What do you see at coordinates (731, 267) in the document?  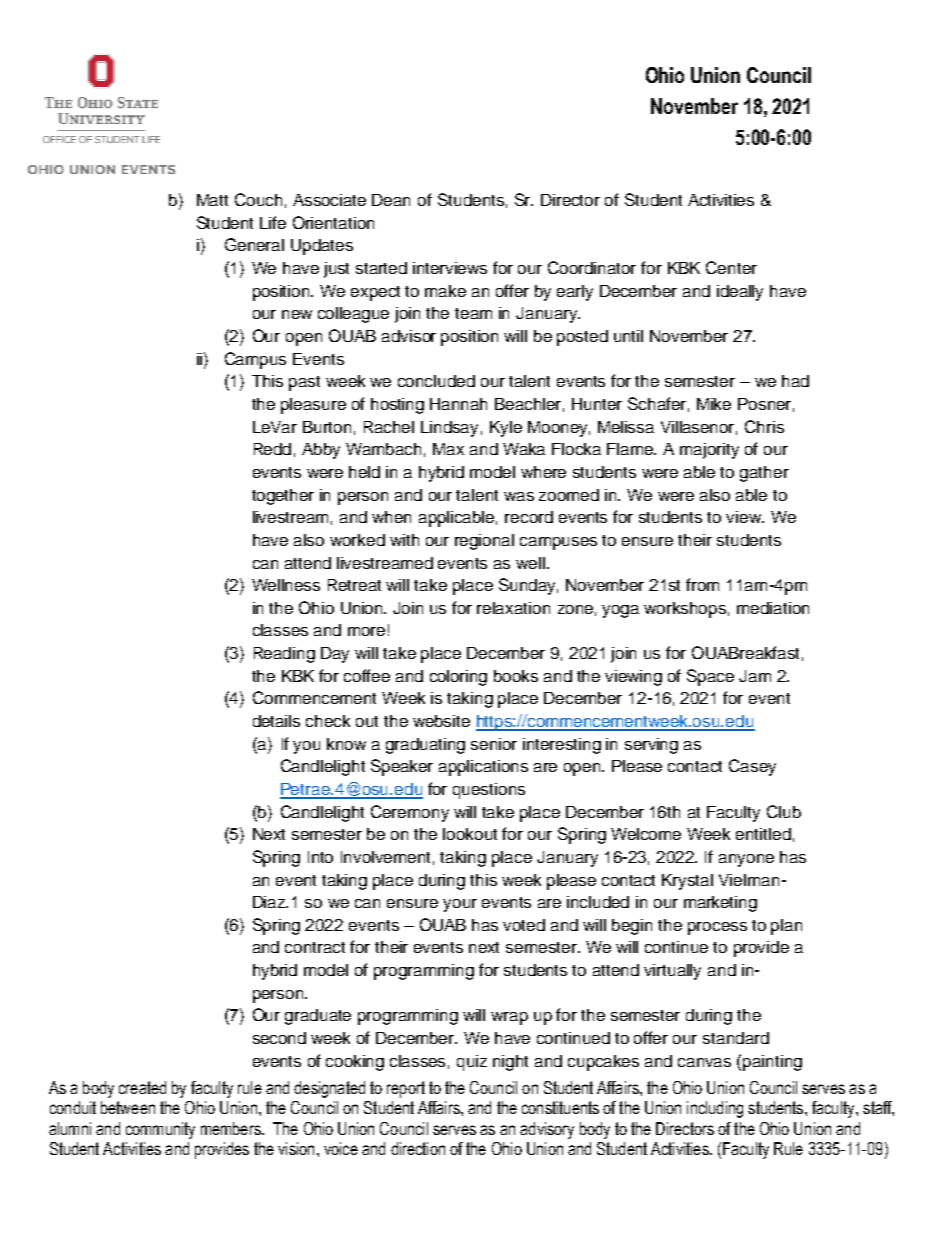 I see `Center` at bounding box center [731, 267].
